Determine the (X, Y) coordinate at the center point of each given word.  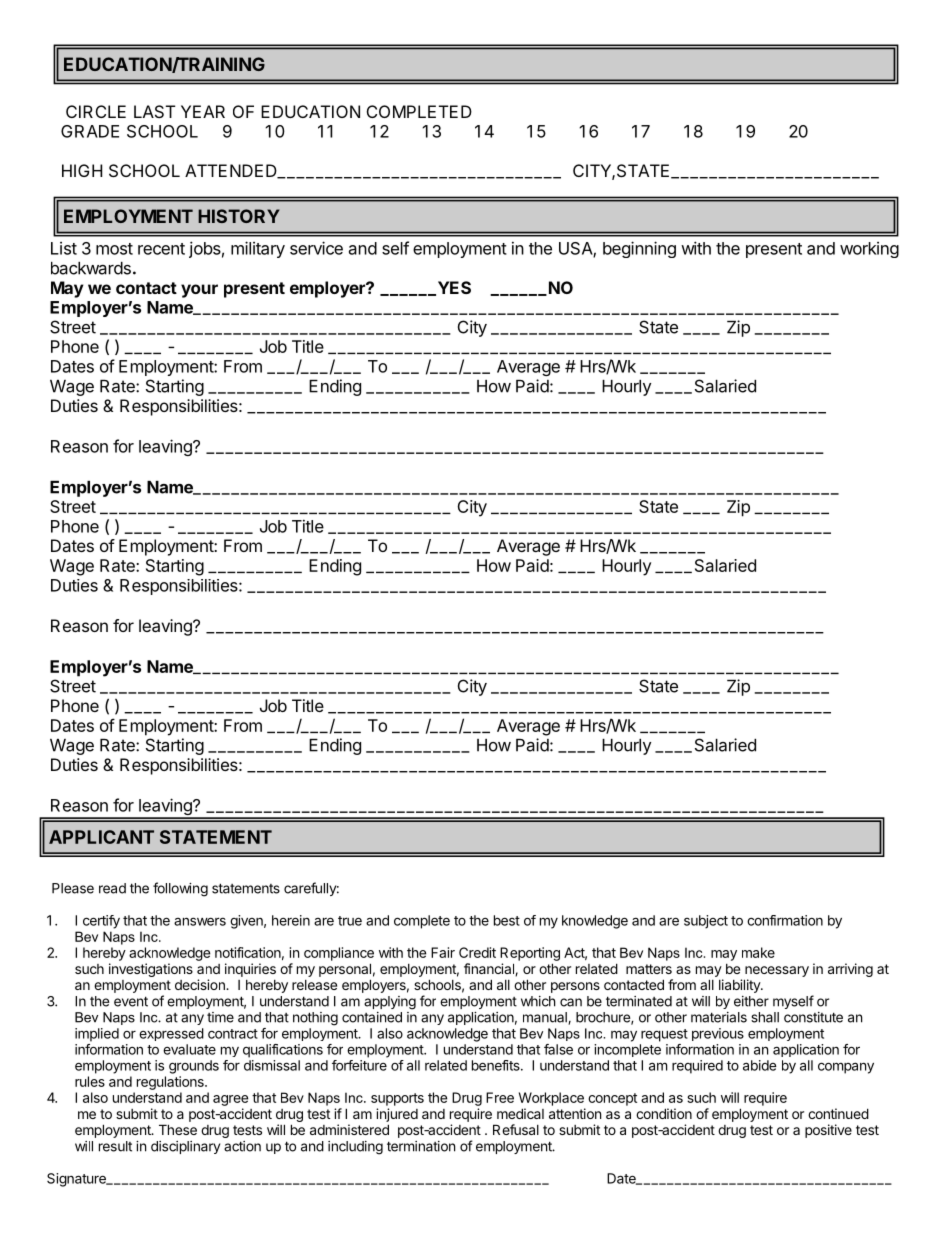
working (869, 250)
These (178, 1129)
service (316, 248)
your (199, 291)
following (180, 889)
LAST (155, 111)
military (258, 249)
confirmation (785, 920)
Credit (477, 952)
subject (706, 922)
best (507, 920)
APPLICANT (101, 837)
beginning (639, 249)
